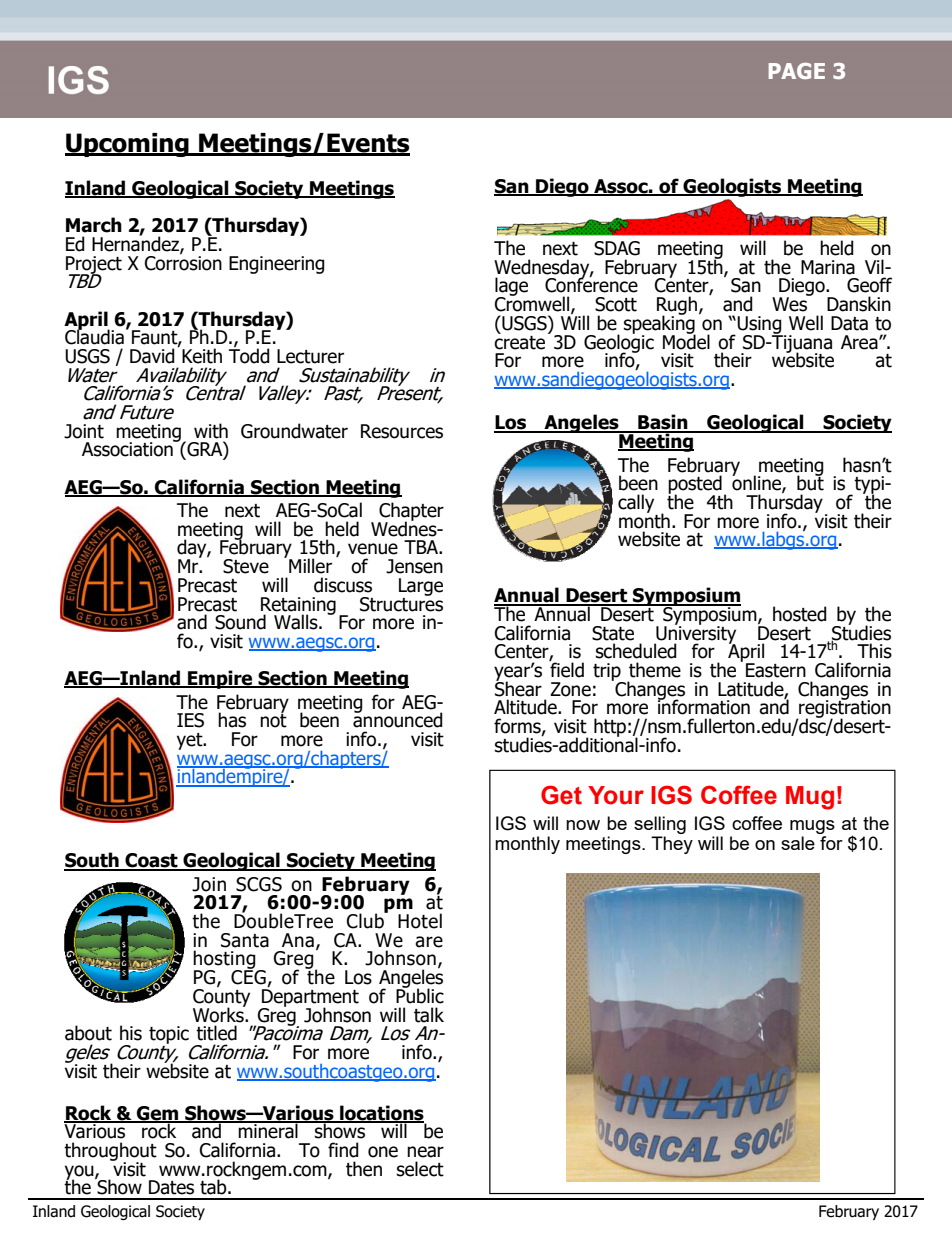 This image has width=952, height=1233. What do you see at coordinates (128, 145) in the image?
I see `Upcoming` at bounding box center [128, 145].
